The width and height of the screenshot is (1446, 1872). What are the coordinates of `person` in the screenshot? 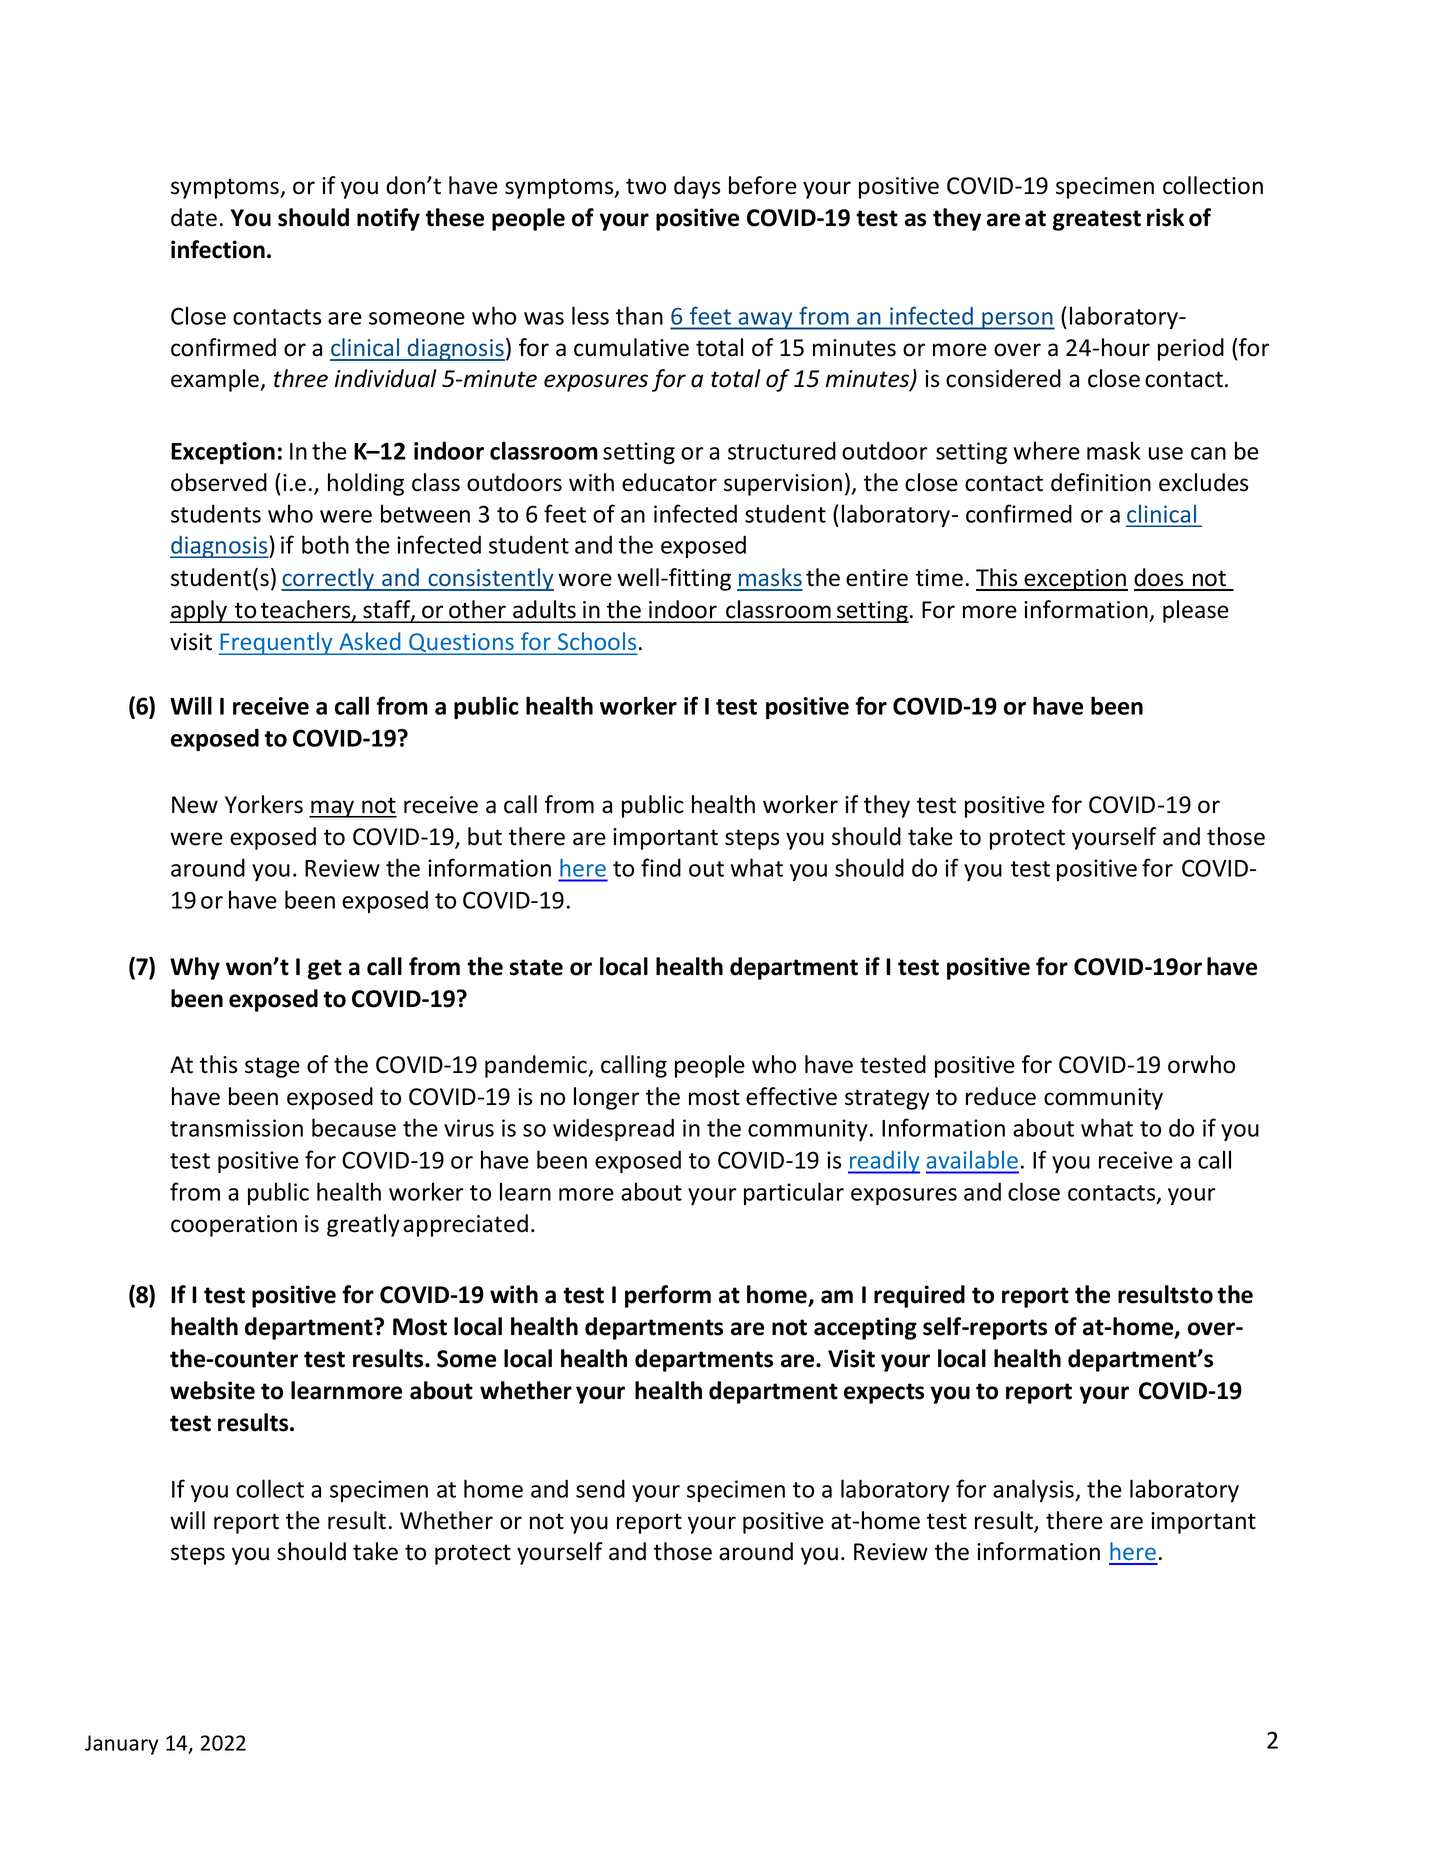 It's located at (1017, 321).
